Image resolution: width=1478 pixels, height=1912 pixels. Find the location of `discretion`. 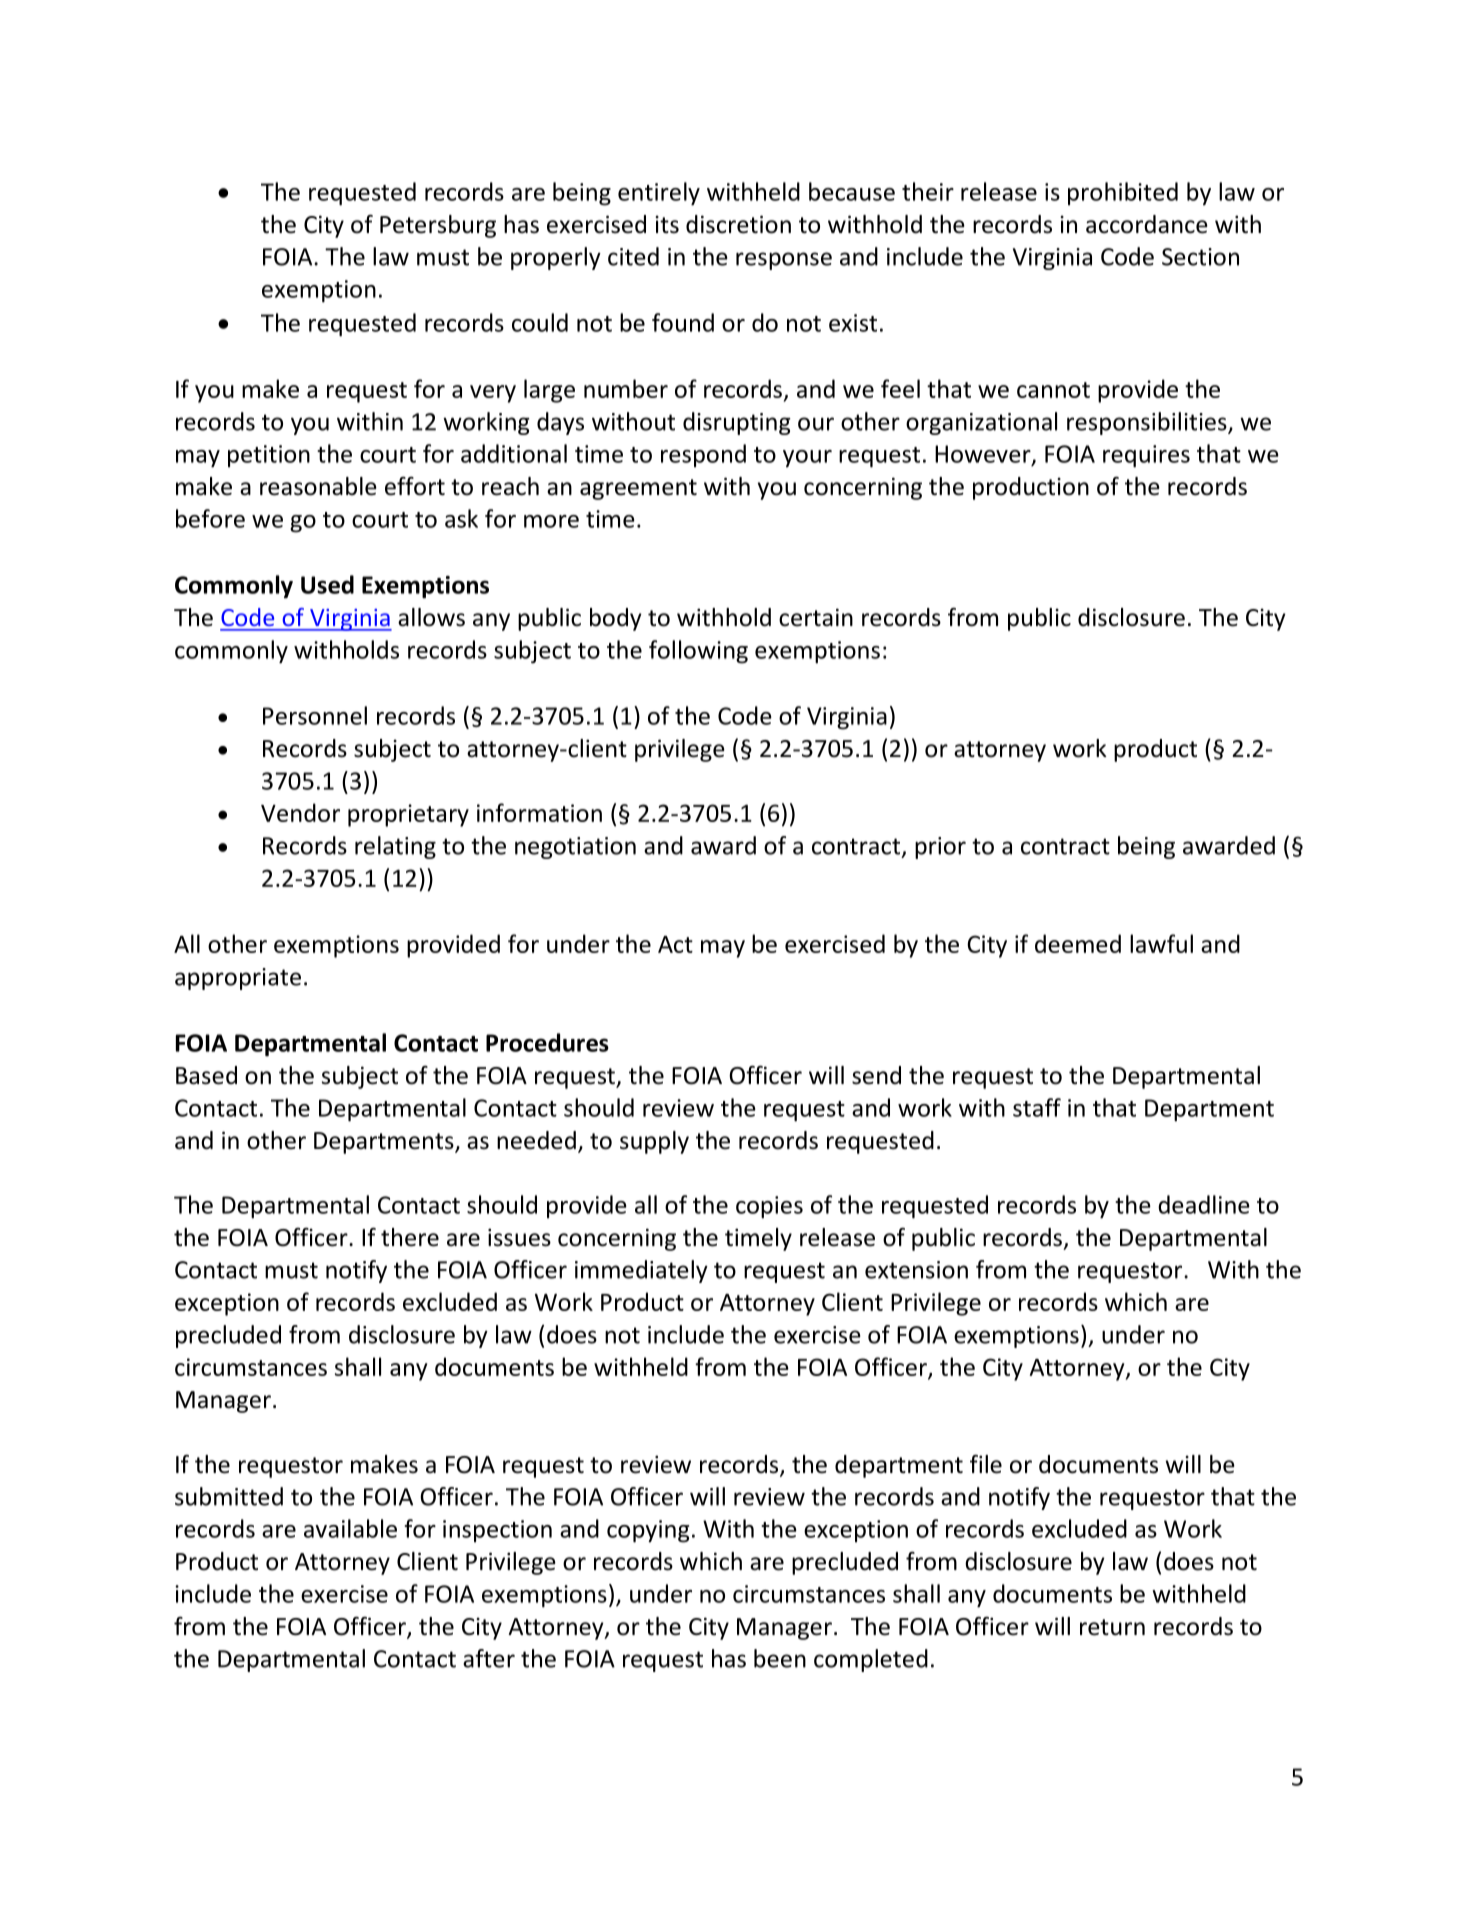

discretion is located at coordinates (738, 224).
